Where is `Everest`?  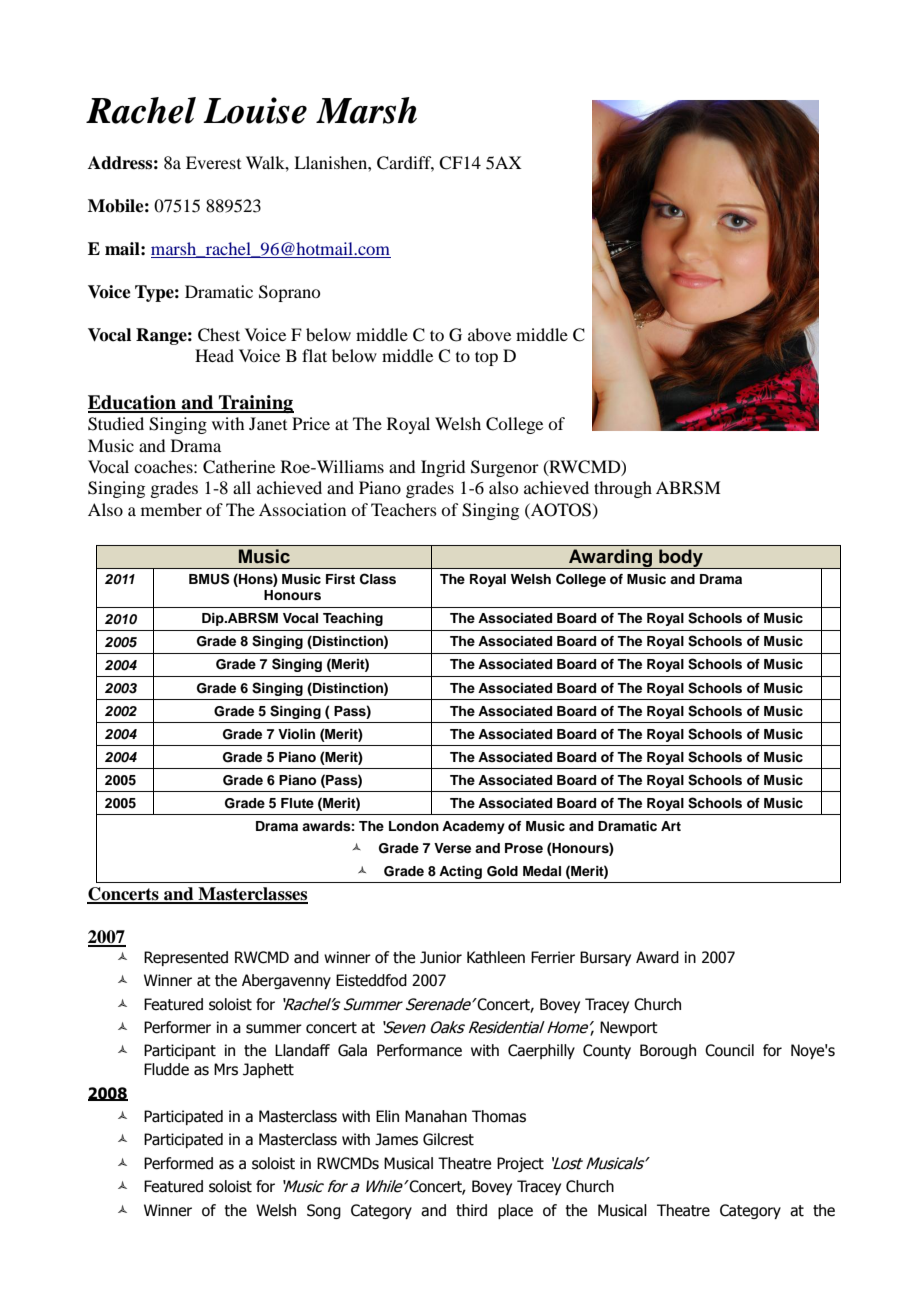
Everest is located at coordinates (213, 162).
